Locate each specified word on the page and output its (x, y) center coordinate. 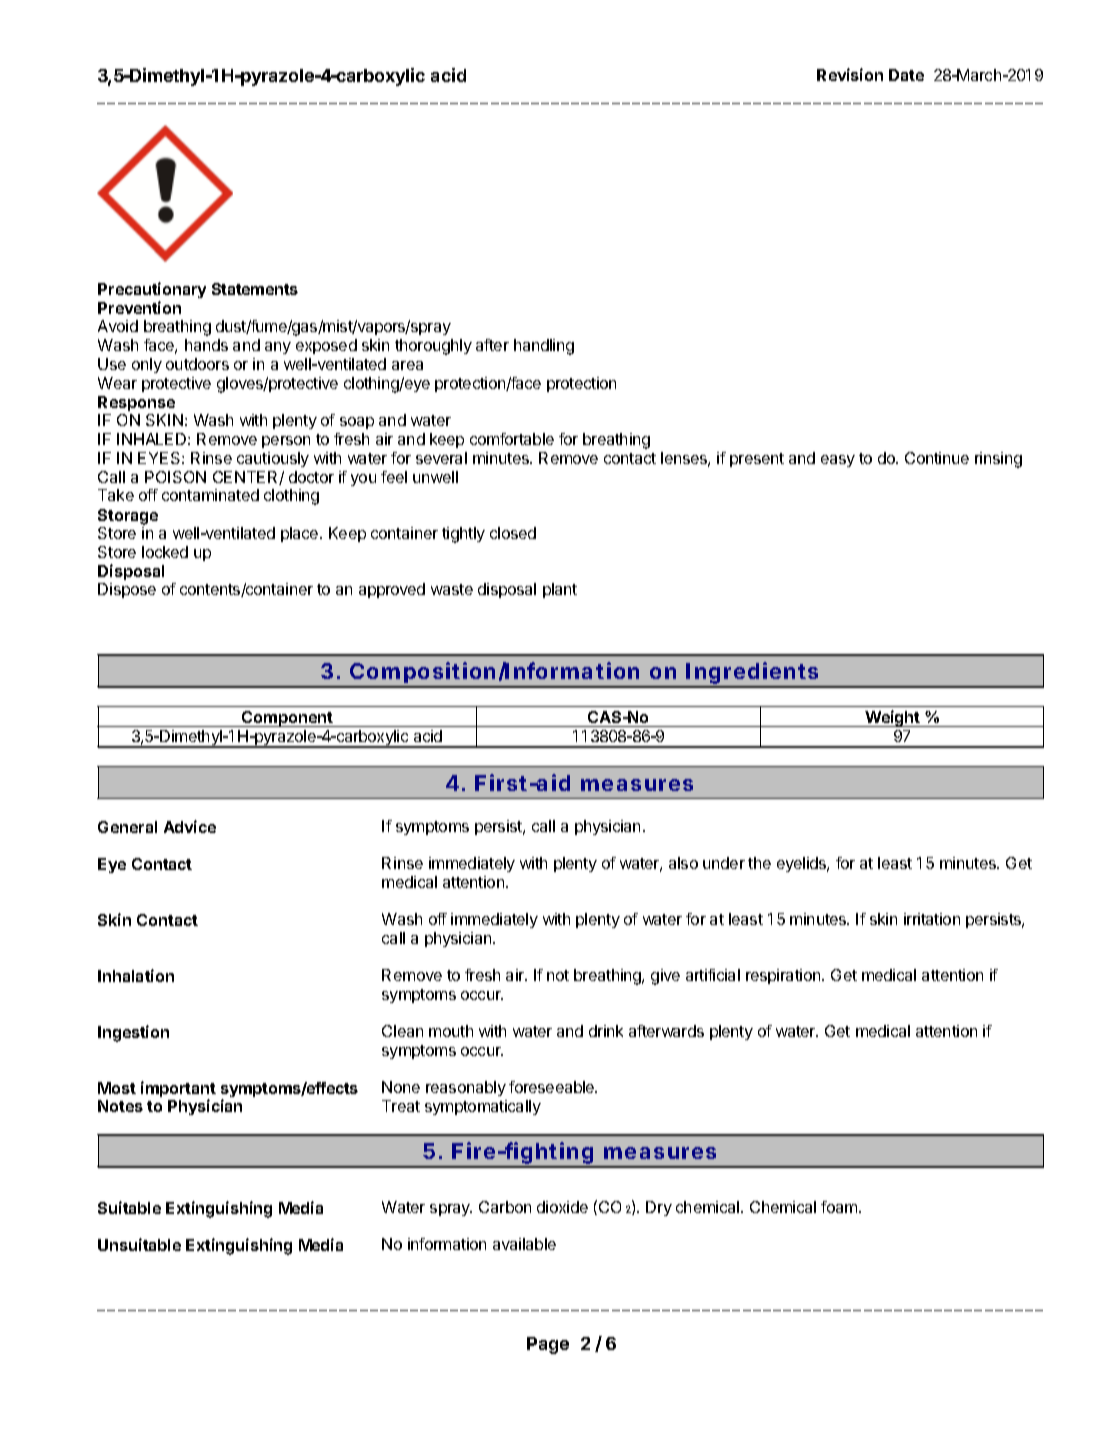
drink (606, 1031)
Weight (893, 718)
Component (287, 719)
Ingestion (133, 1033)
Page (548, 1345)
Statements (255, 289)
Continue (937, 458)
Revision (850, 74)
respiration (784, 976)
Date (906, 75)
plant (560, 590)
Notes (120, 1106)
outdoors (197, 364)
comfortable (512, 439)
